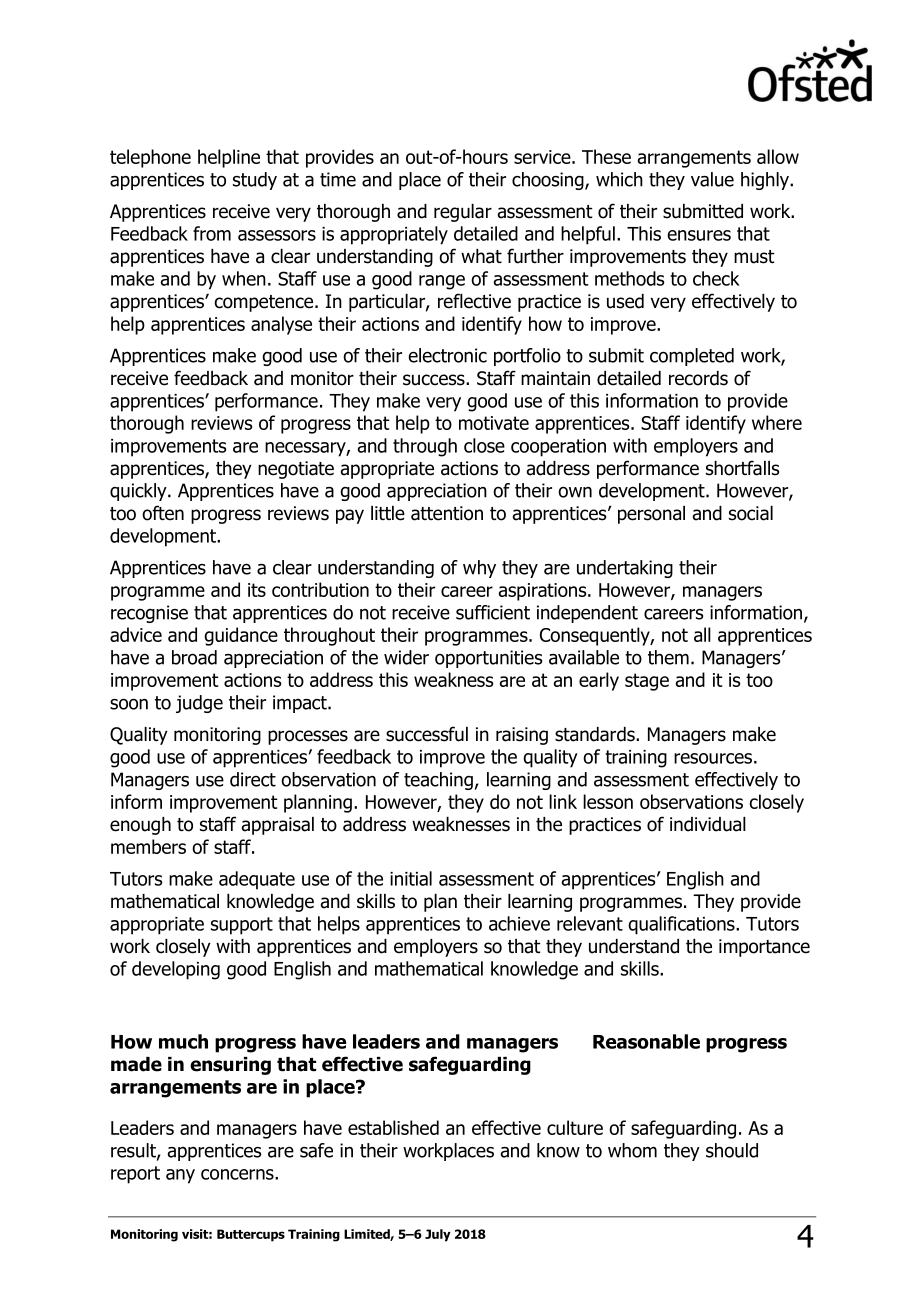  Describe the element at coordinates (463, 213) in the image. I see `regular` at that location.
